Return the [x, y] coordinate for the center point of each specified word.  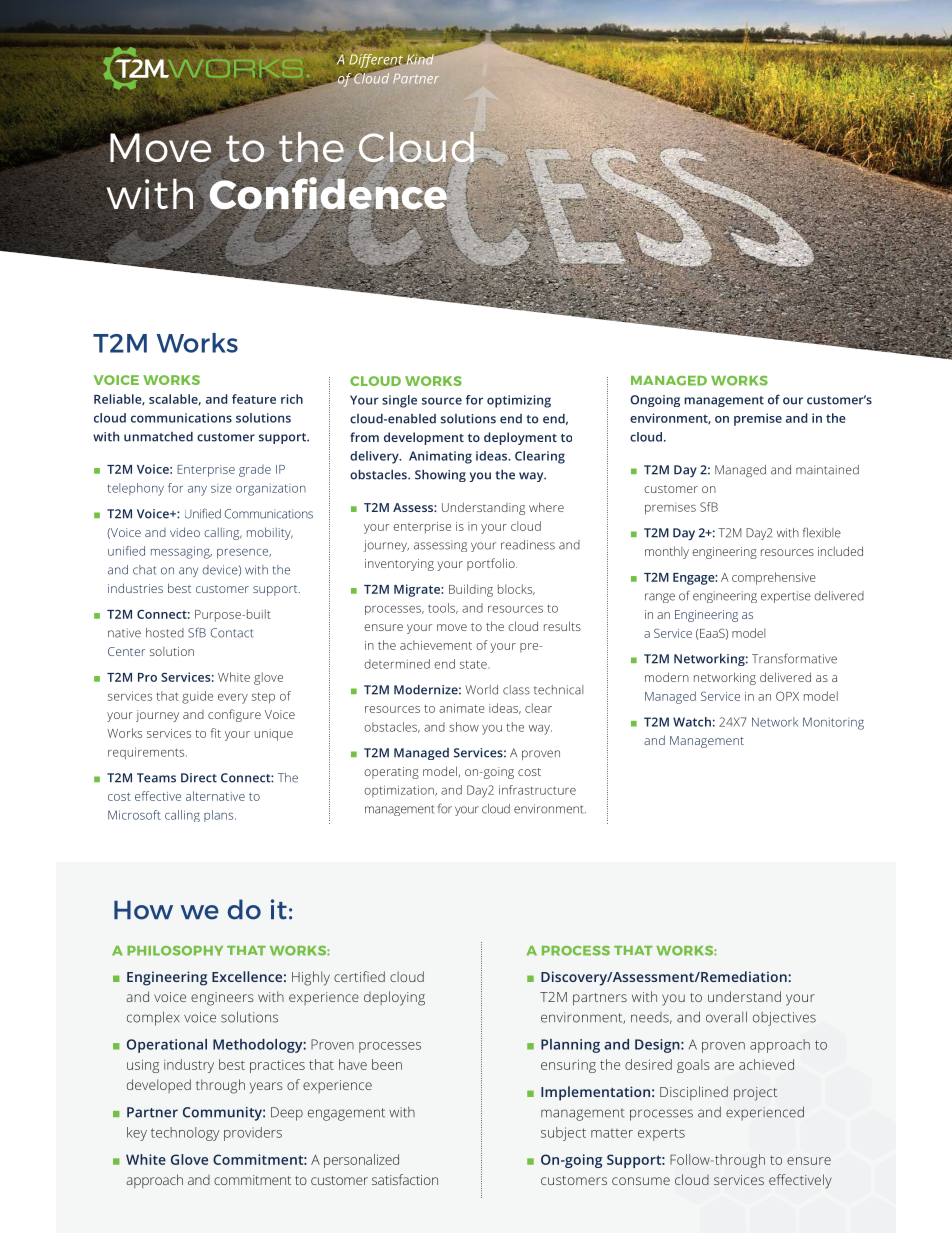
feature [254, 399]
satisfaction [405, 1179]
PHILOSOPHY [175, 951]
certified [359, 976]
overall [726, 1017]
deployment [520, 438]
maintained [827, 470]
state [474, 664]
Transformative [794, 658]
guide [197, 697]
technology [185, 1134]
